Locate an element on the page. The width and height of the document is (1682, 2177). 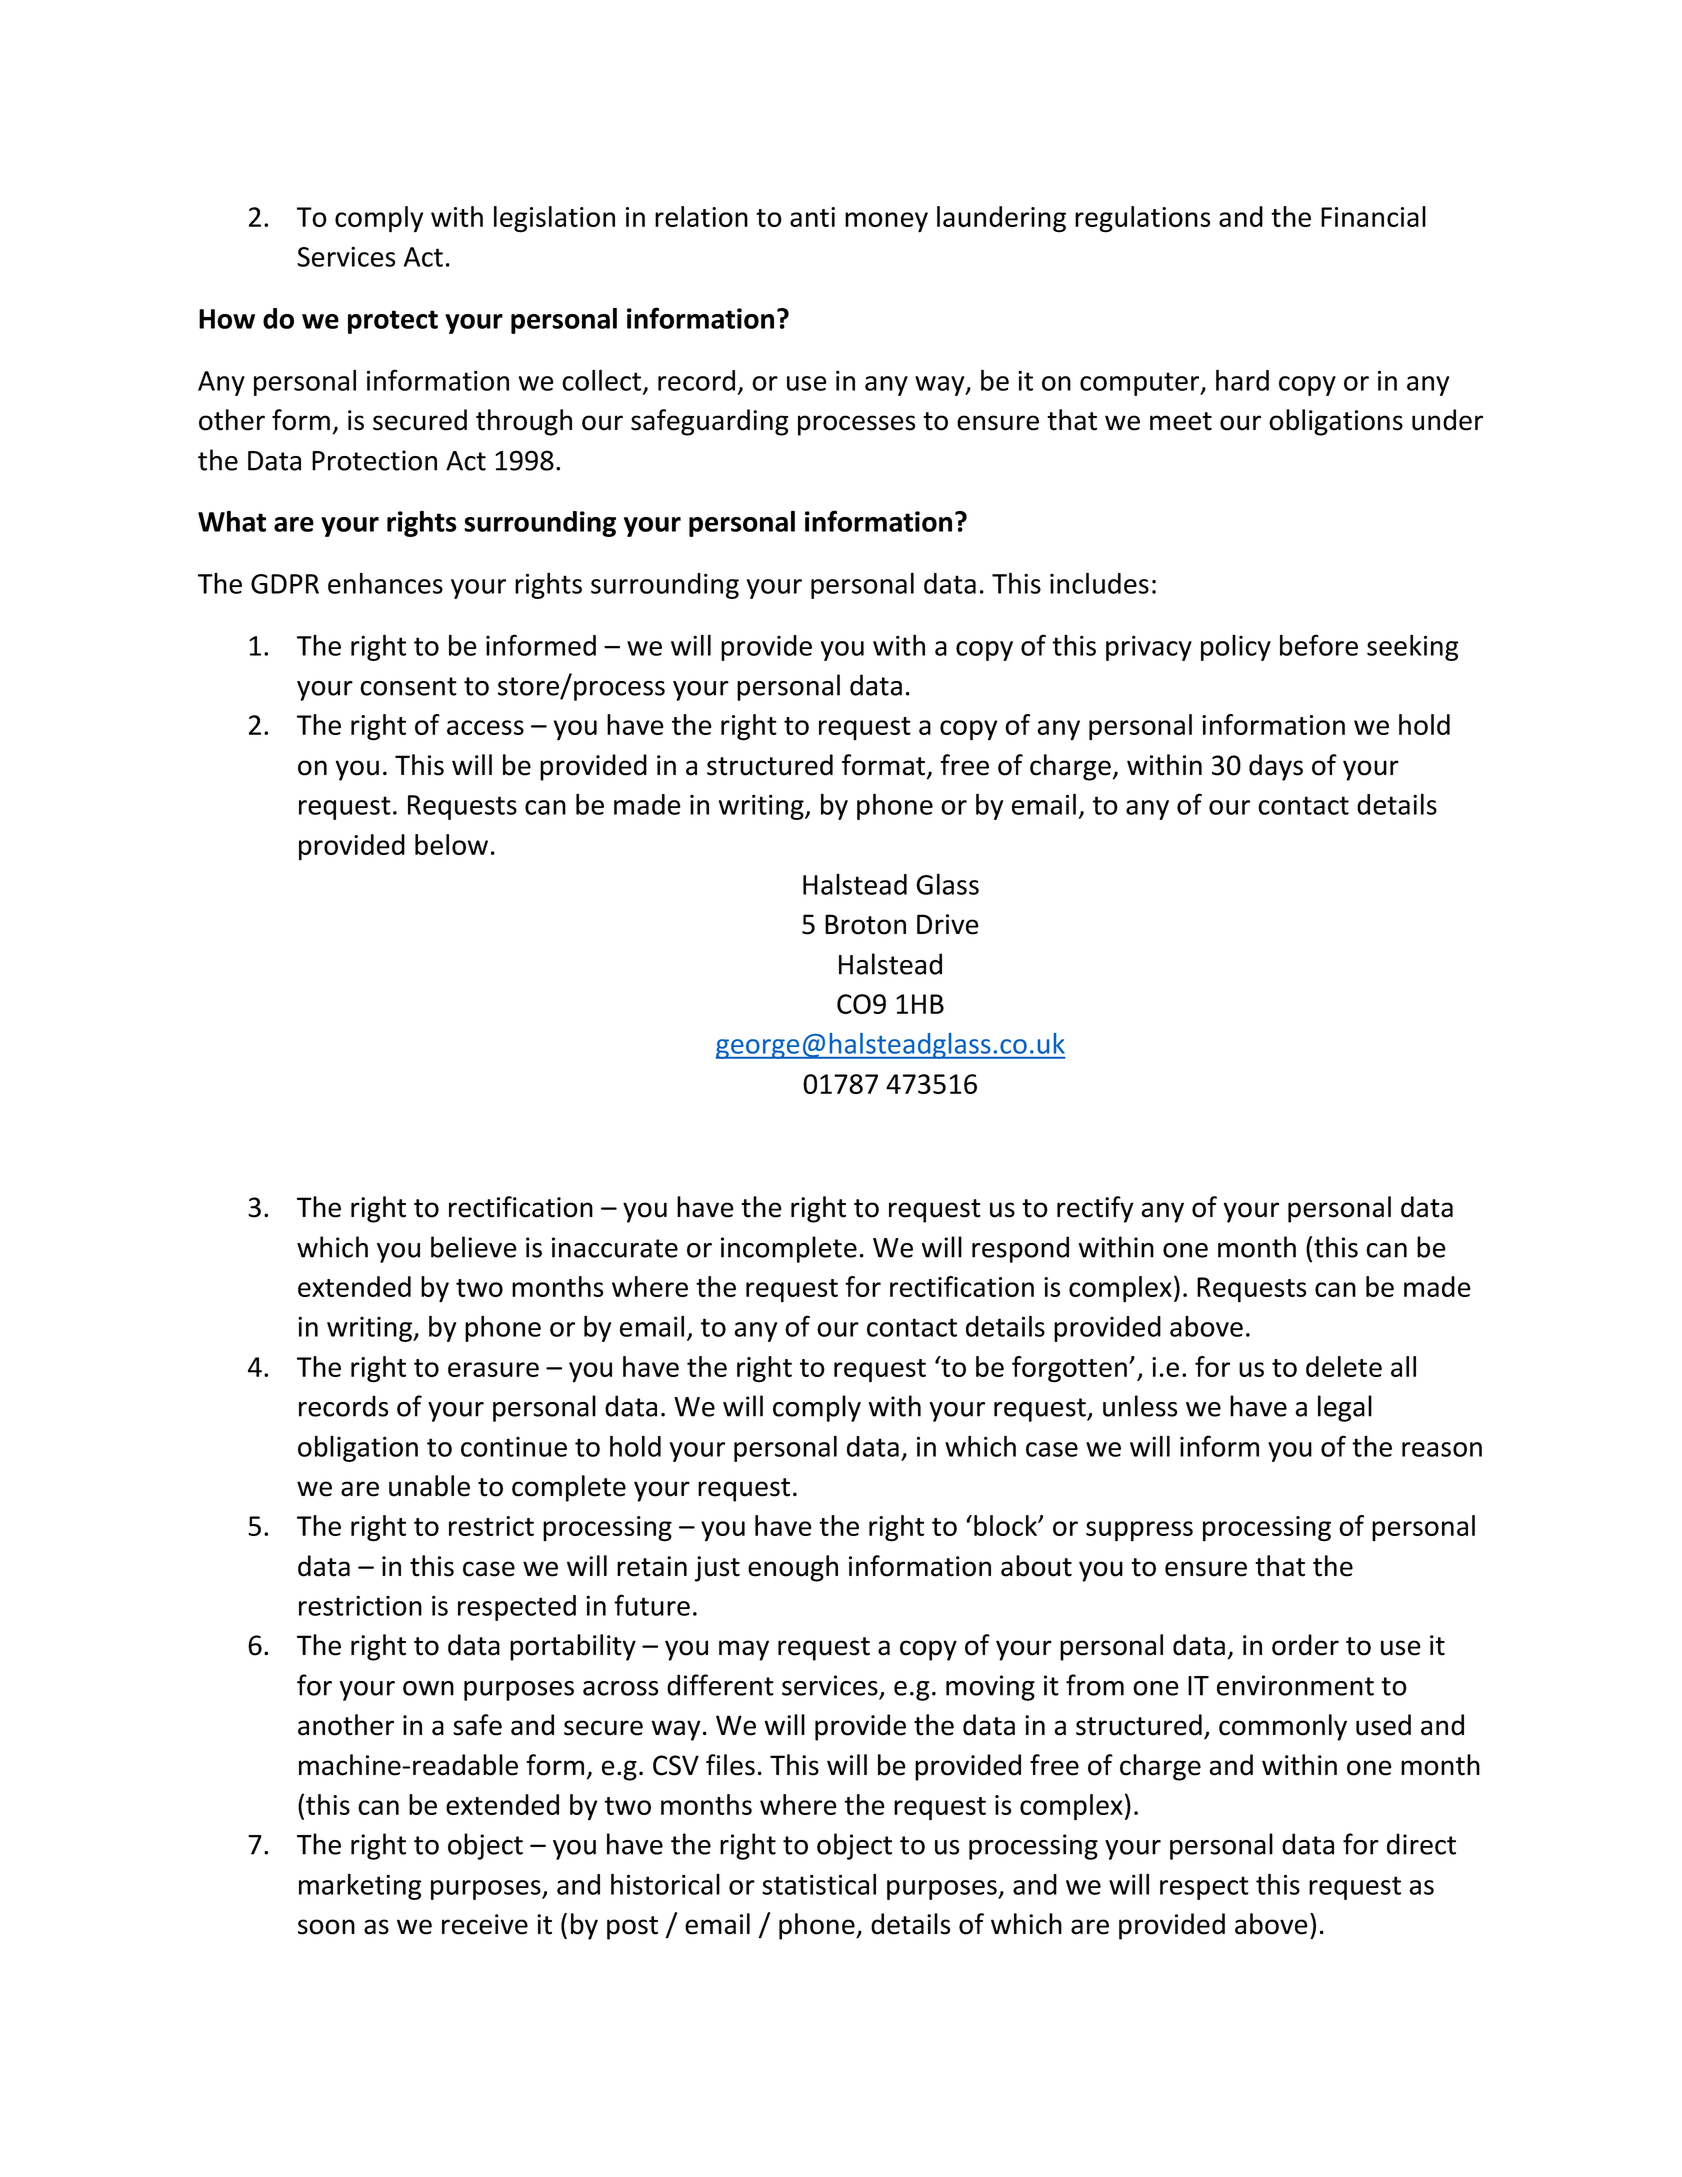
direct is located at coordinates (1421, 1844).
